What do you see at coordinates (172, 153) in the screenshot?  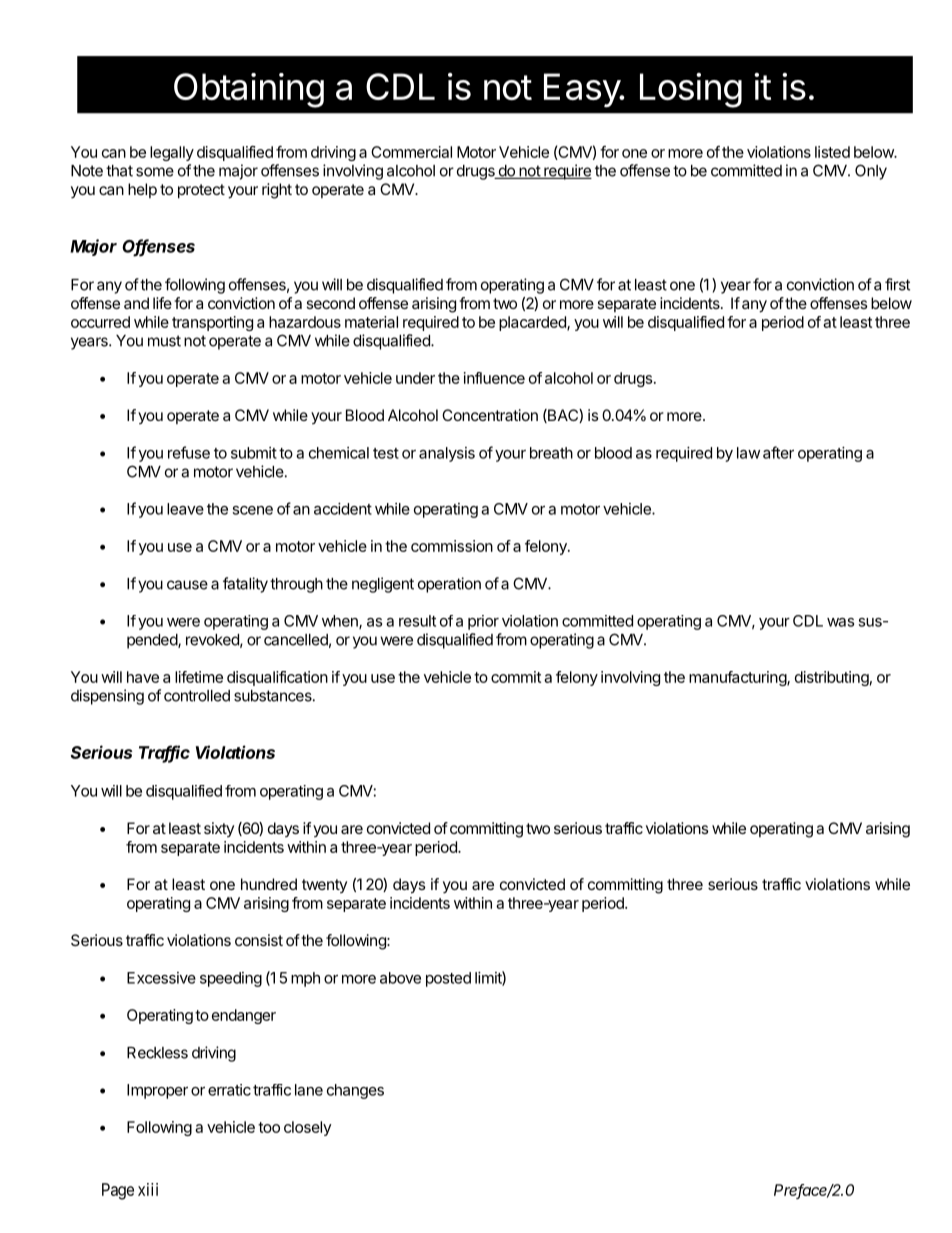 I see `legally` at bounding box center [172, 153].
